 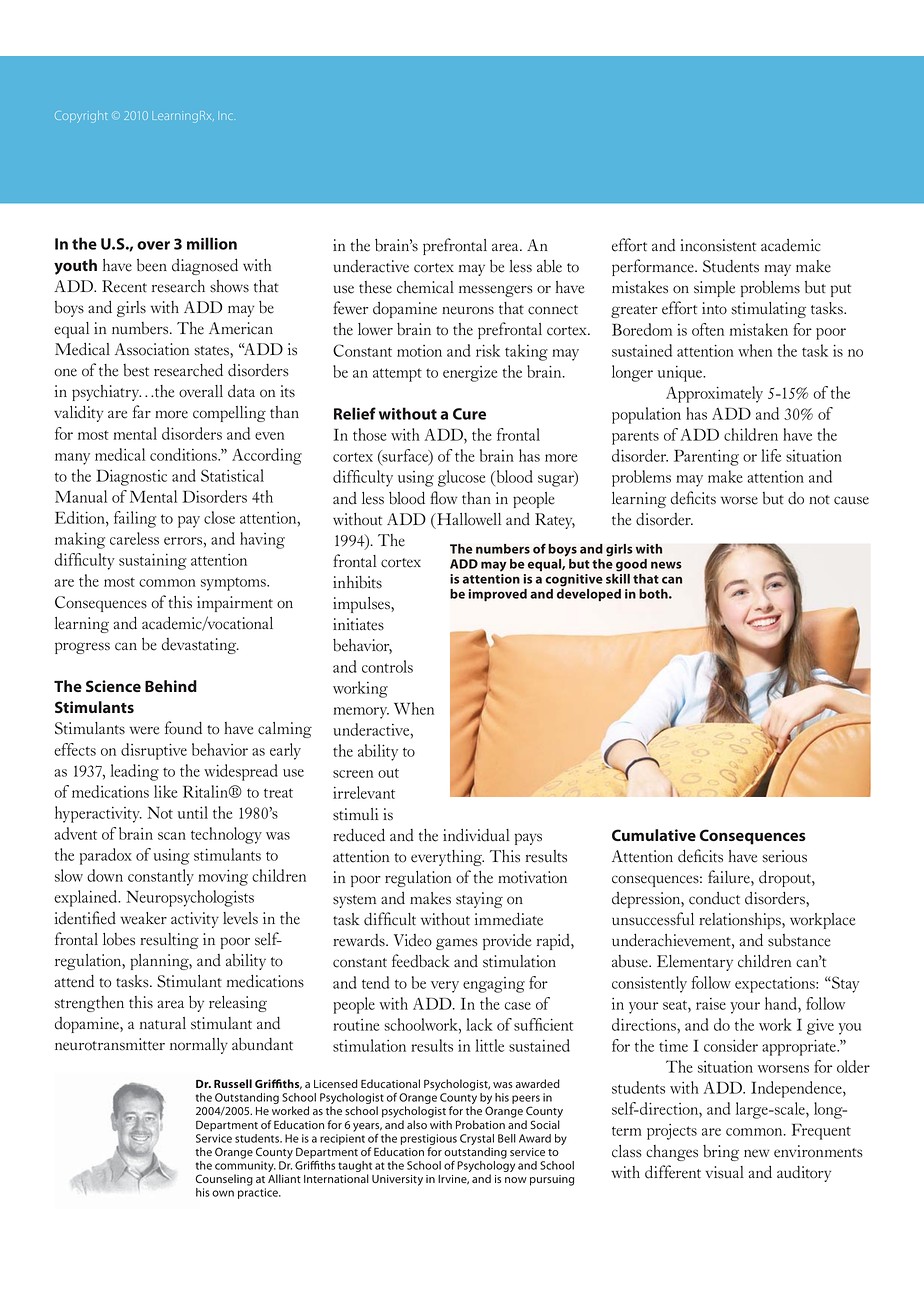 I want to click on devastating, so click(x=200, y=646).
